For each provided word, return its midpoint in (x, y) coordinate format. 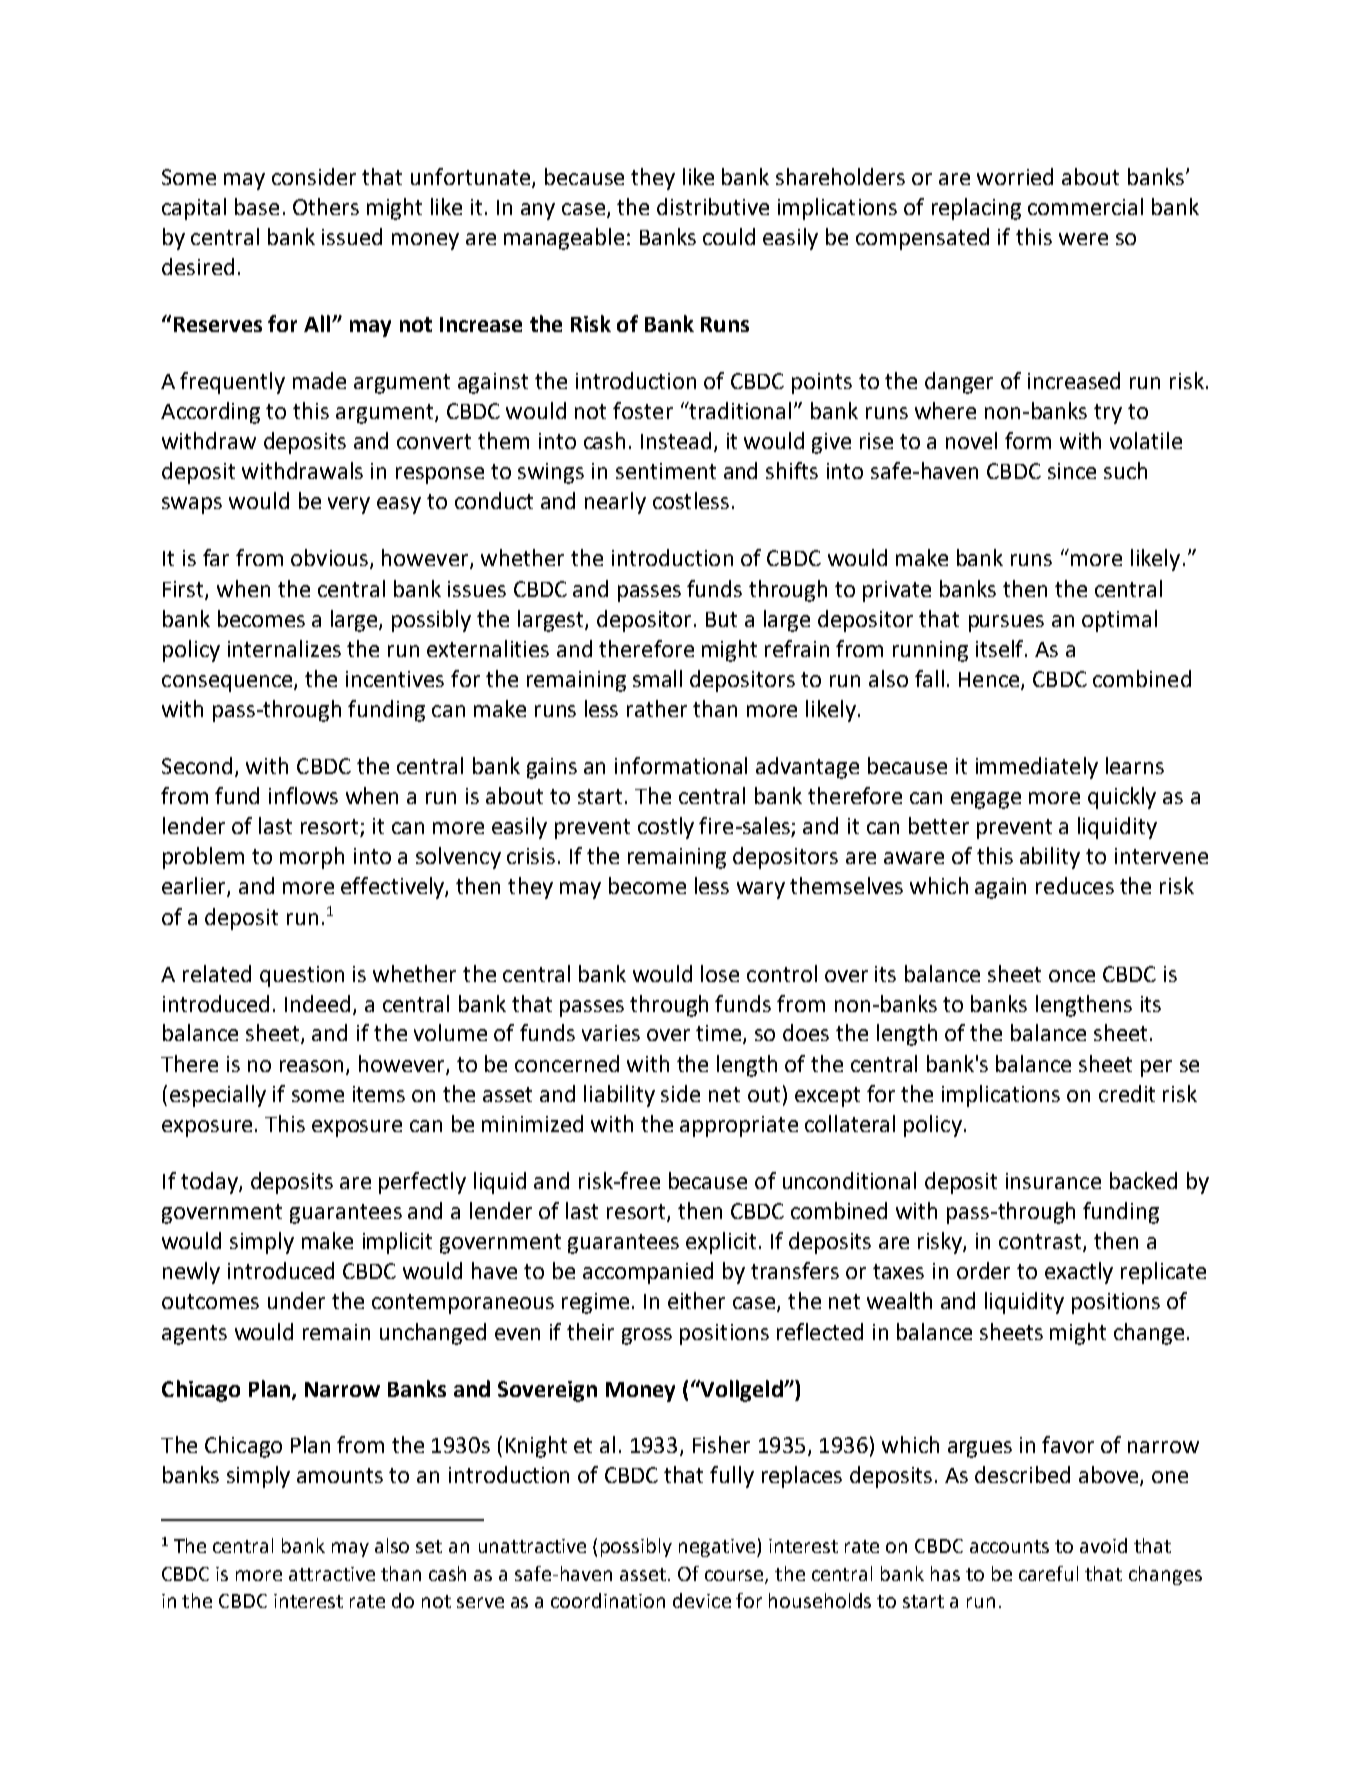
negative (717, 1548)
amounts (340, 1475)
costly (666, 828)
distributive (713, 206)
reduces (1075, 885)
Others (326, 206)
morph (312, 858)
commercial (1085, 206)
